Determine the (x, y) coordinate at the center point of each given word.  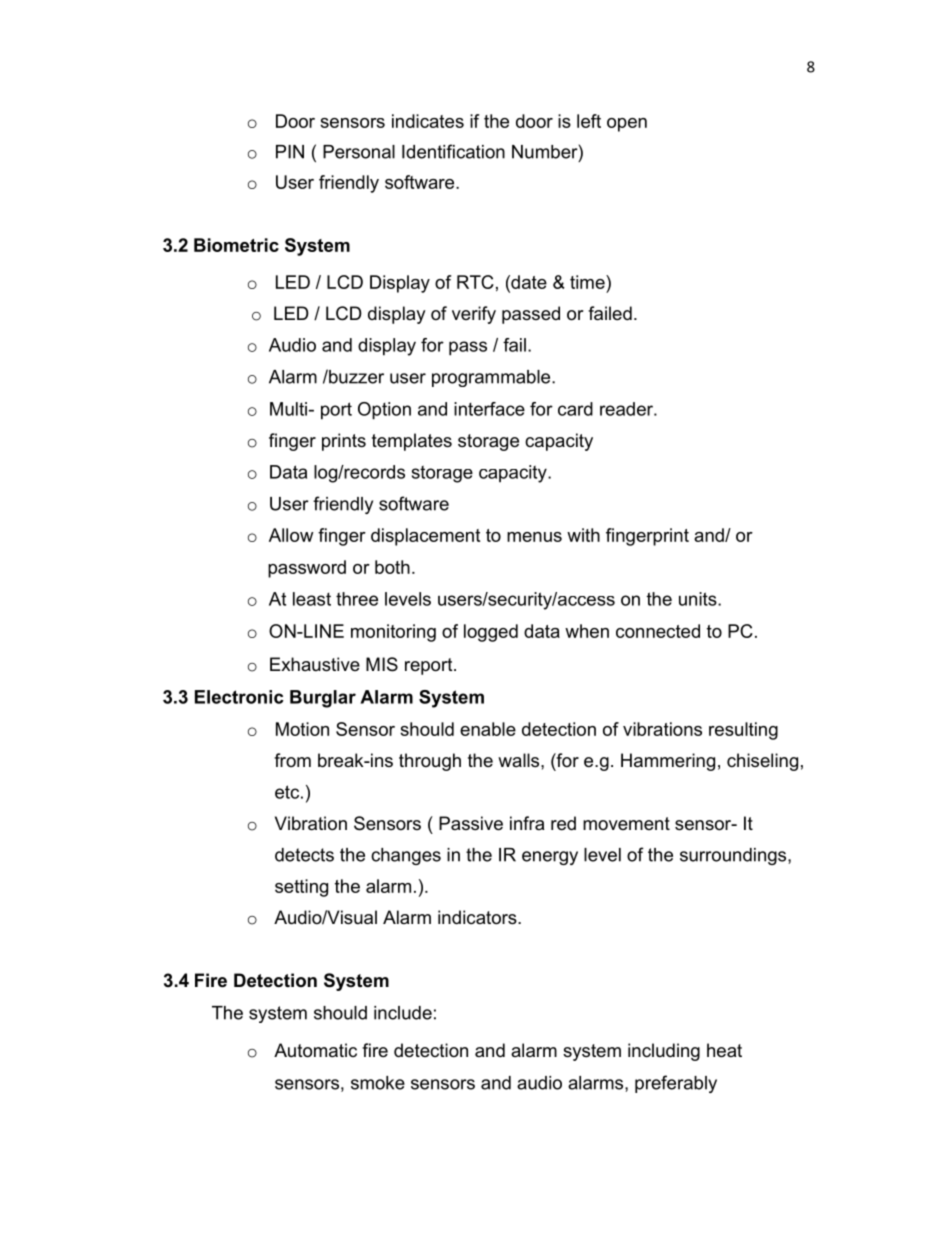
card (575, 409)
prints (344, 442)
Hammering (668, 762)
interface (489, 409)
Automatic (315, 1050)
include (403, 1013)
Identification (453, 151)
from (292, 760)
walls (520, 760)
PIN (290, 152)
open (627, 125)
